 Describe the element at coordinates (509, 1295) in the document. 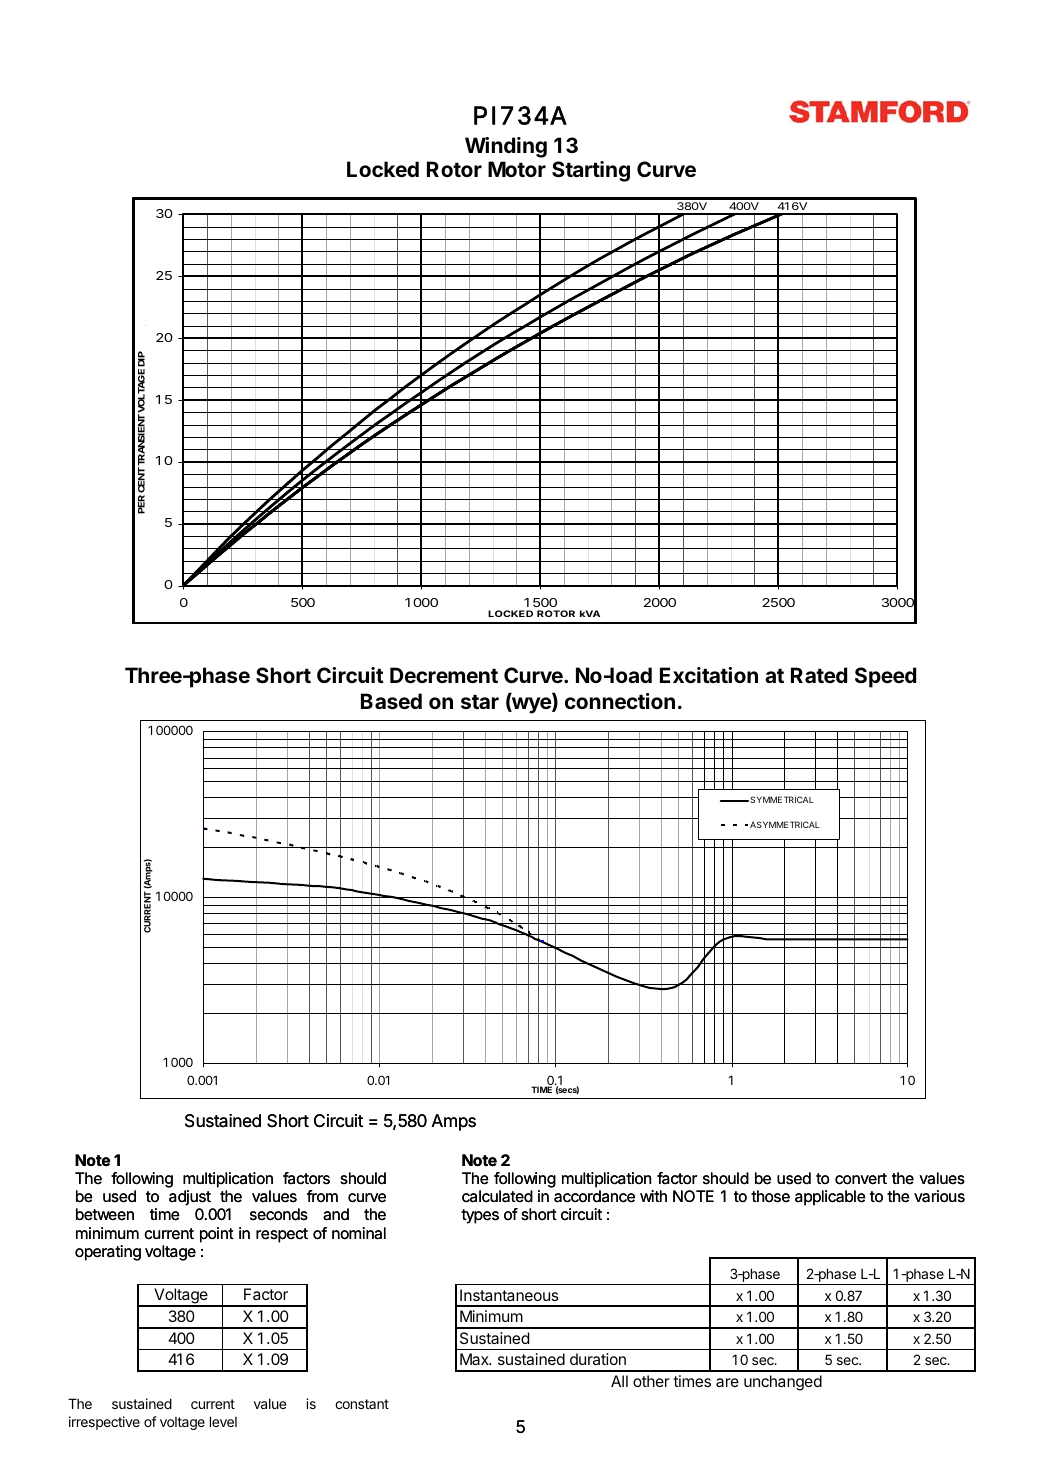

I see `Instantaneous` at that location.
